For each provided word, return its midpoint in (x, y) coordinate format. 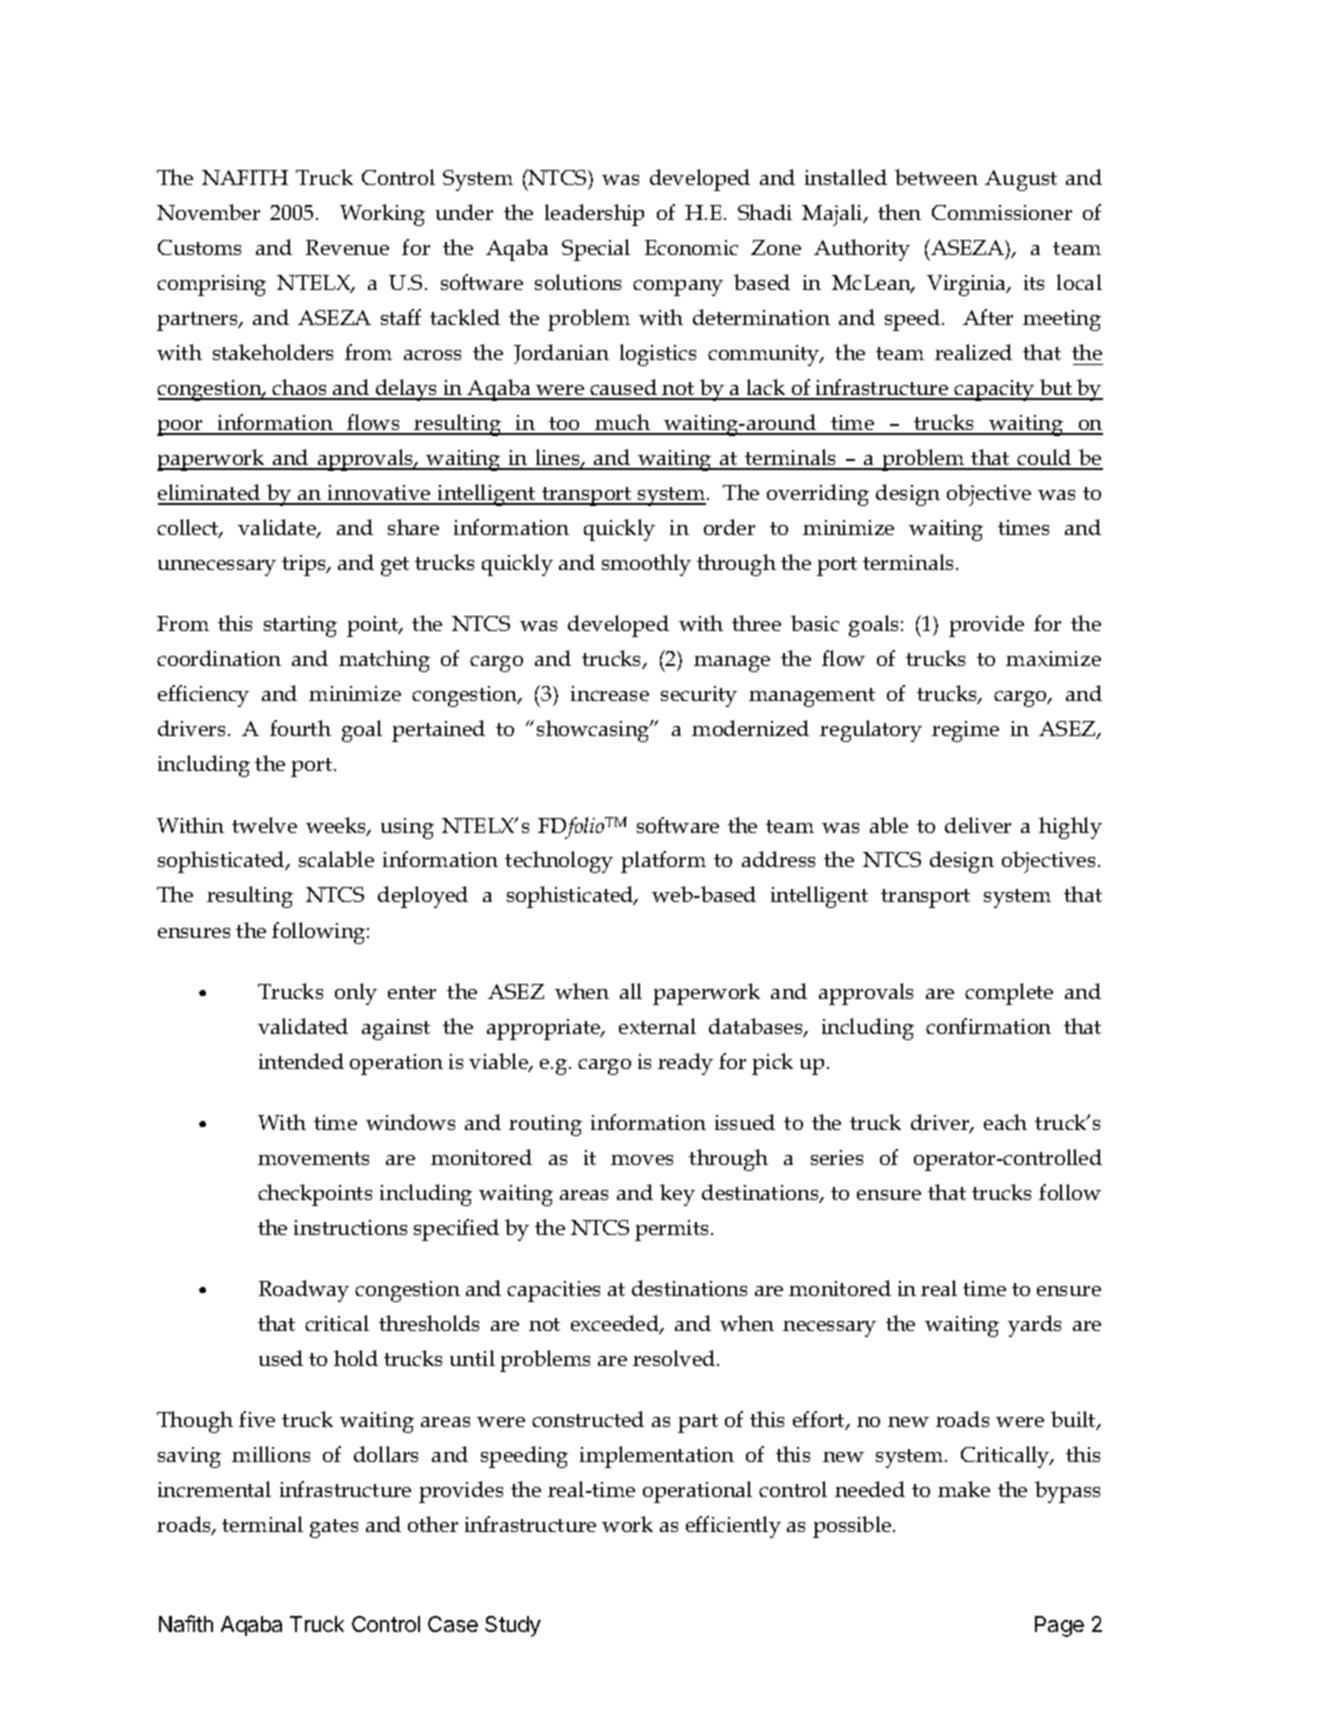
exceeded (616, 1324)
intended (301, 1061)
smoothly (646, 565)
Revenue (347, 247)
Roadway (304, 1291)
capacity (995, 390)
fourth (300, 728)
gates (334, 1528)
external (657, 1026)
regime (965, 731)
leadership (594, 215)
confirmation (988, 1026)
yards (1034, 1326)
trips (305, 565)
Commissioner (1002, 212)
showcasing (594, 731)
